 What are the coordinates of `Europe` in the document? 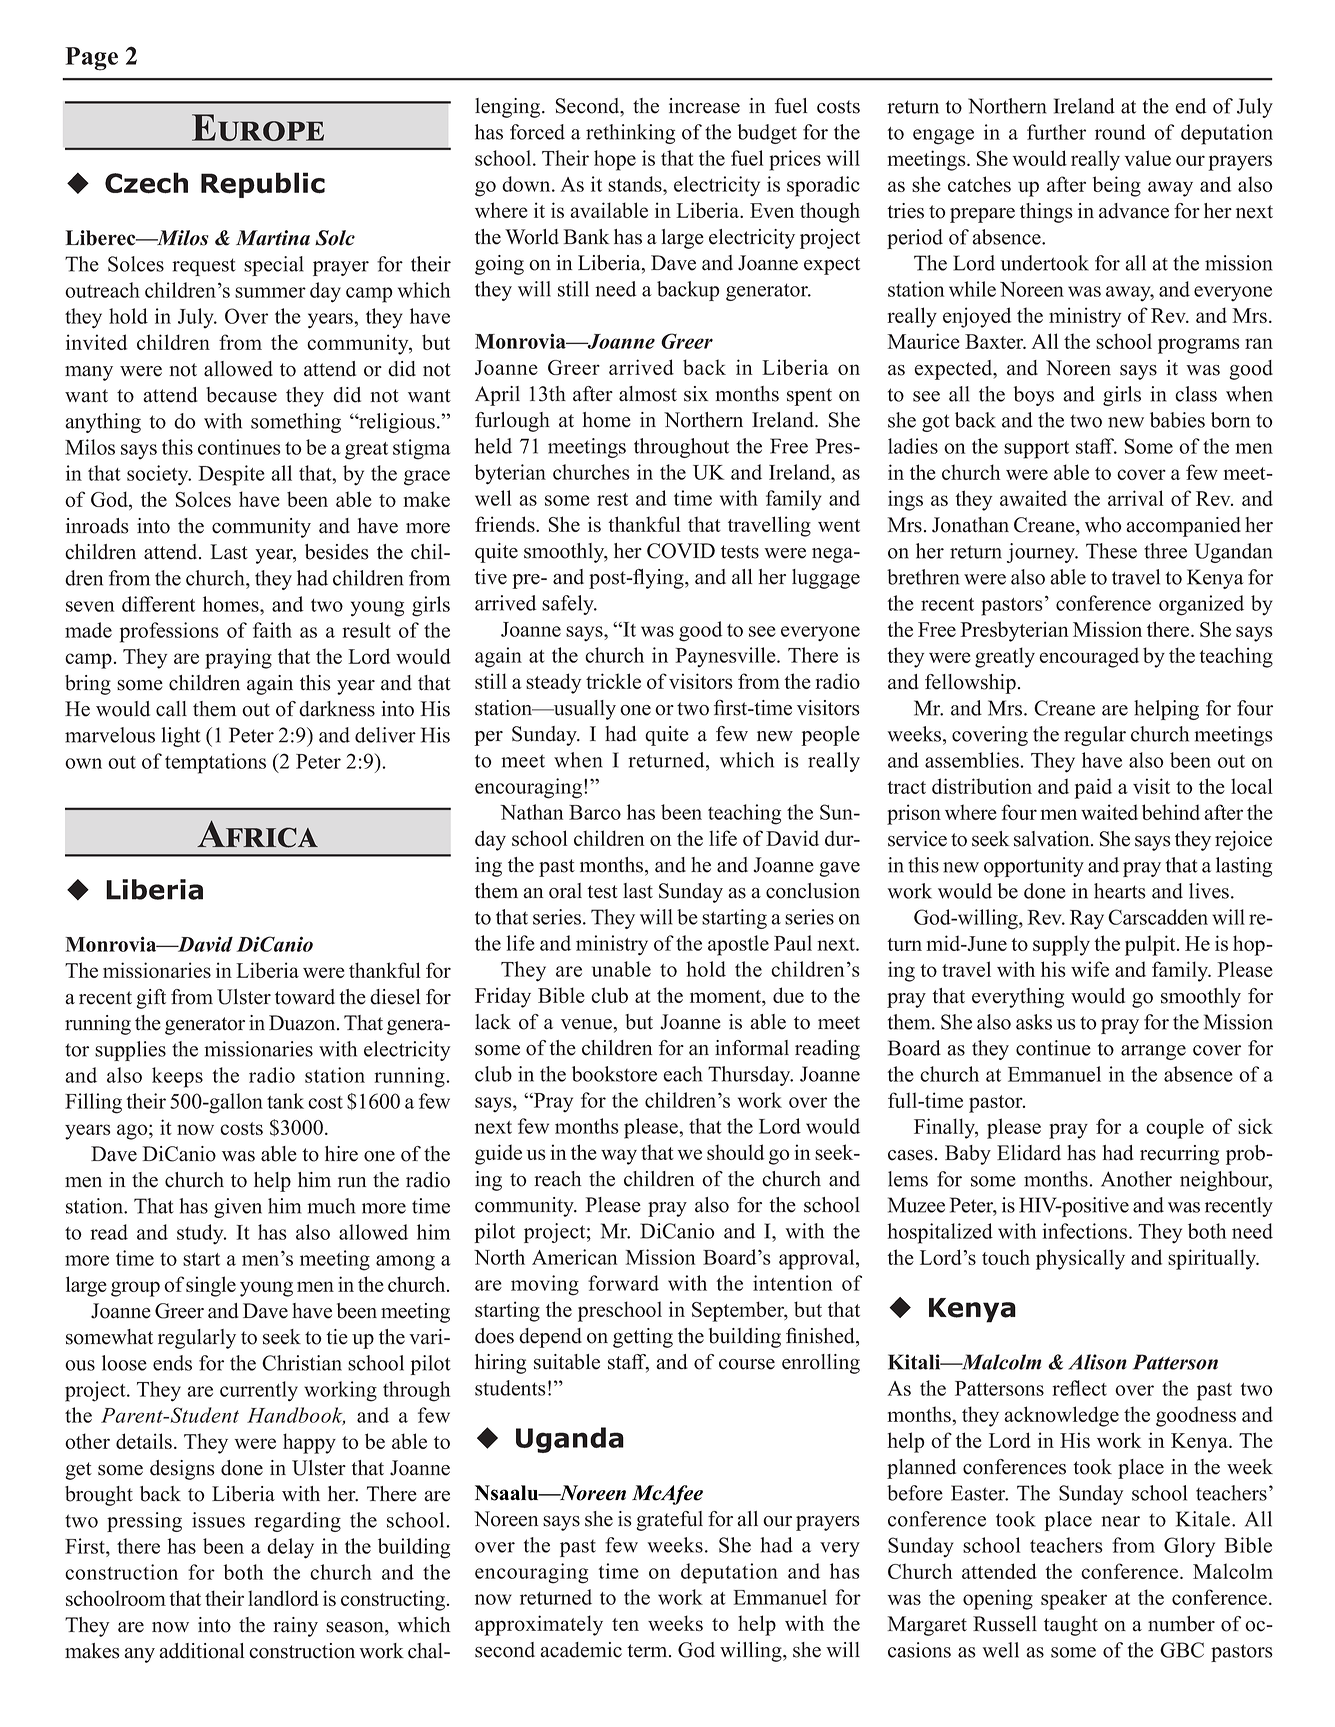 It's located at (258, 127).
